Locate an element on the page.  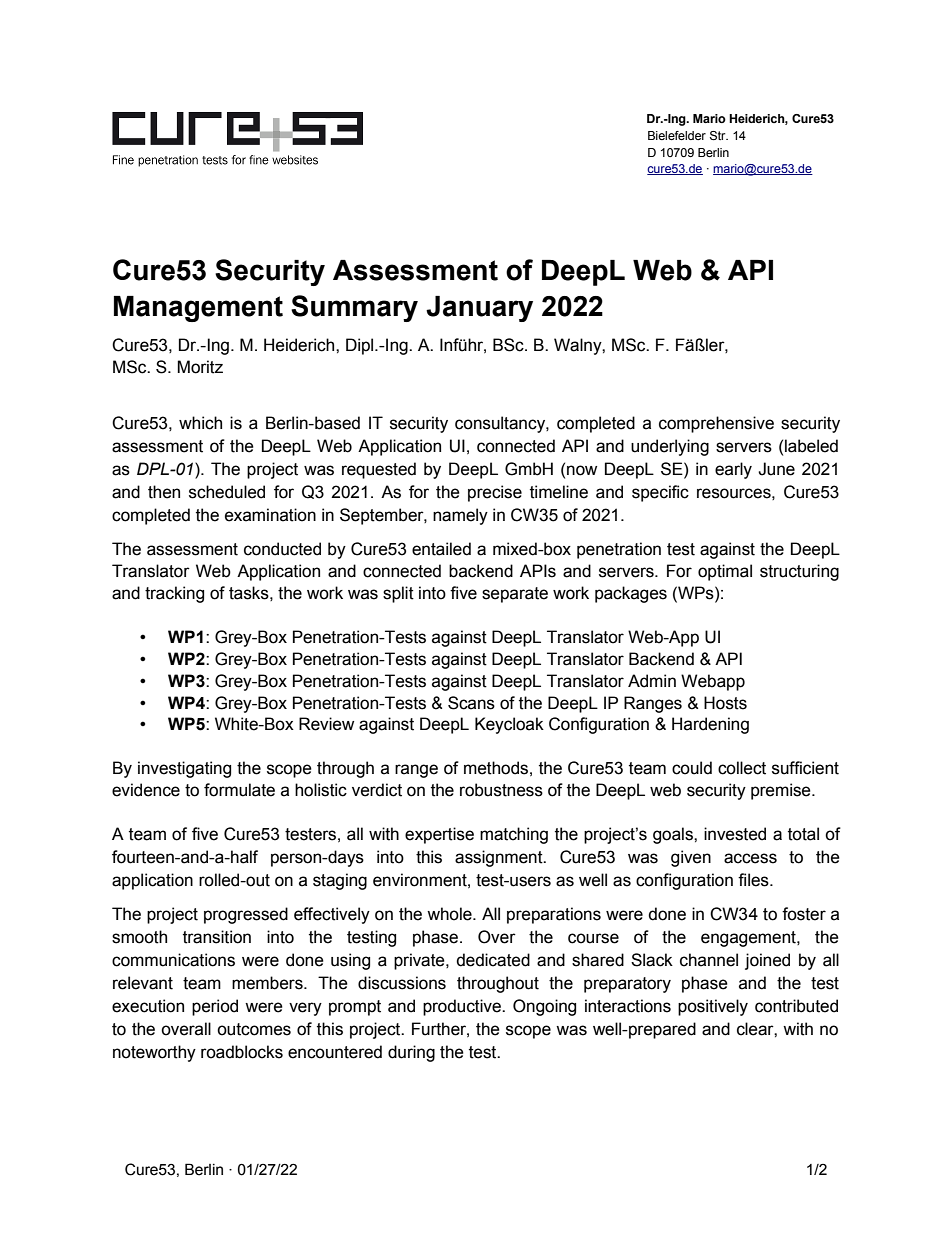
entailed is located at coordinates (441, 549).
